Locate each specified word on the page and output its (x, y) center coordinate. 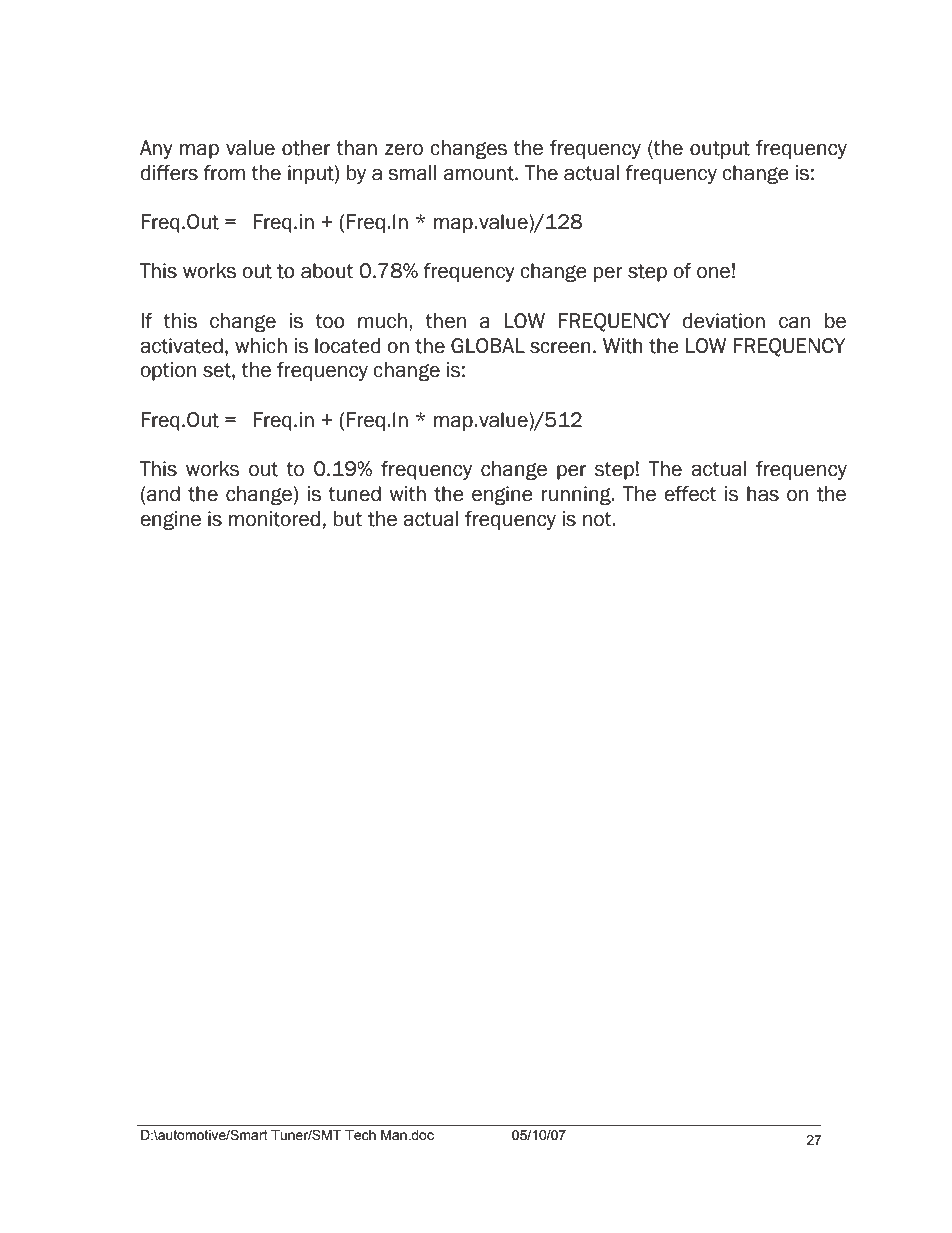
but (348, 519)
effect (690, 494)
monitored (274, 519)
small (412, 173)
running (577, 495)
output (720, 150)
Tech (360, 1135)
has (763, 494)
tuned (354, 494)
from (224, 173)
